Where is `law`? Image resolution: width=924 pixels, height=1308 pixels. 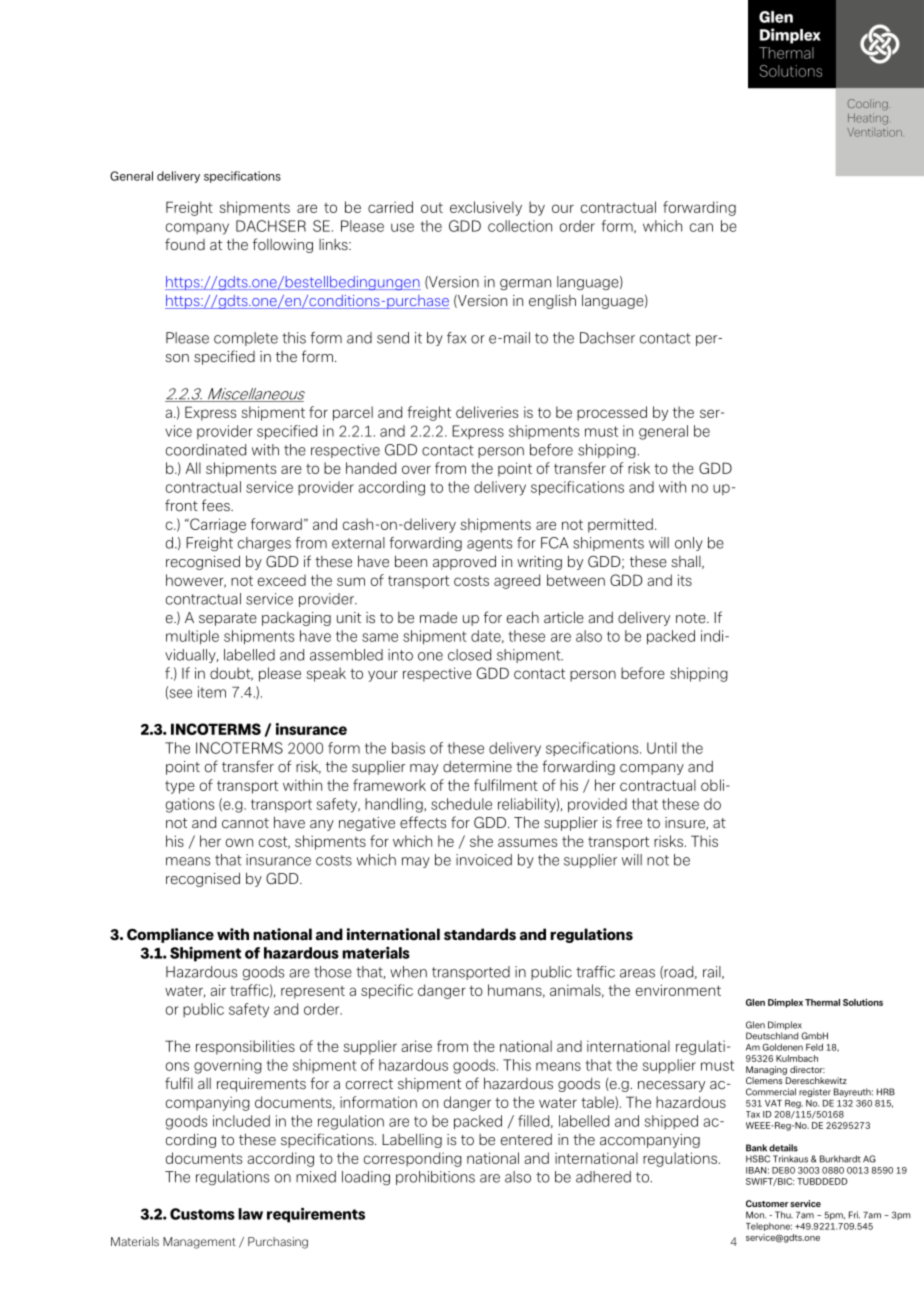 law is located at coordinates (250, 1214).
